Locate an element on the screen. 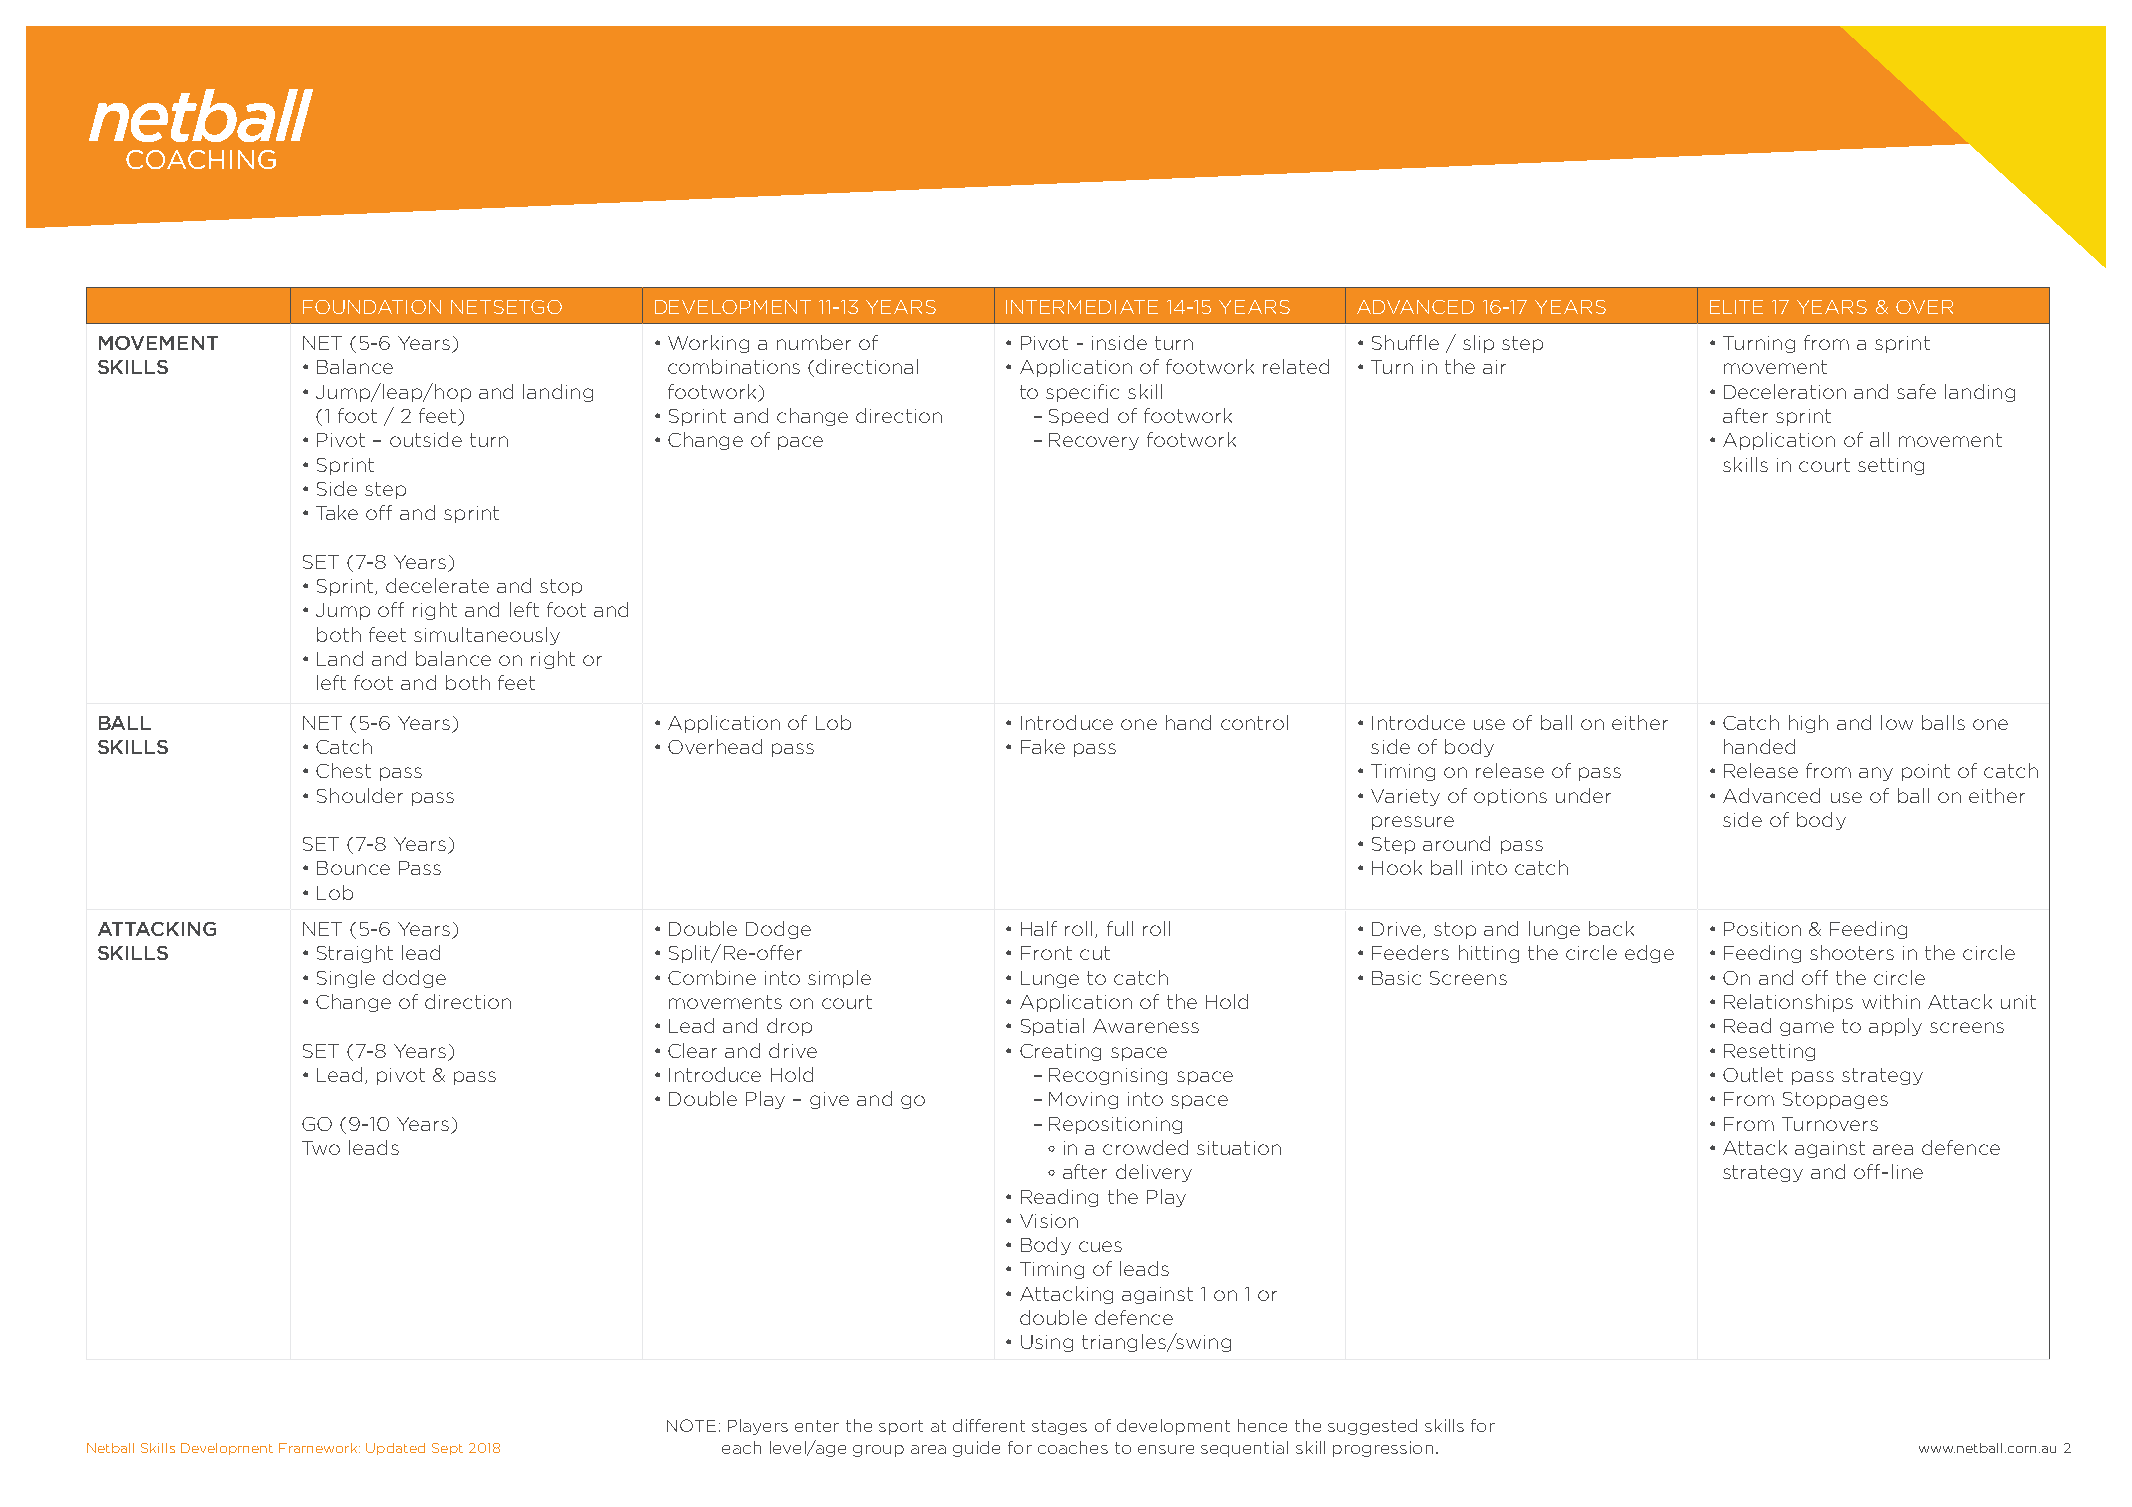  high is located at coordinates (1808, 724).
